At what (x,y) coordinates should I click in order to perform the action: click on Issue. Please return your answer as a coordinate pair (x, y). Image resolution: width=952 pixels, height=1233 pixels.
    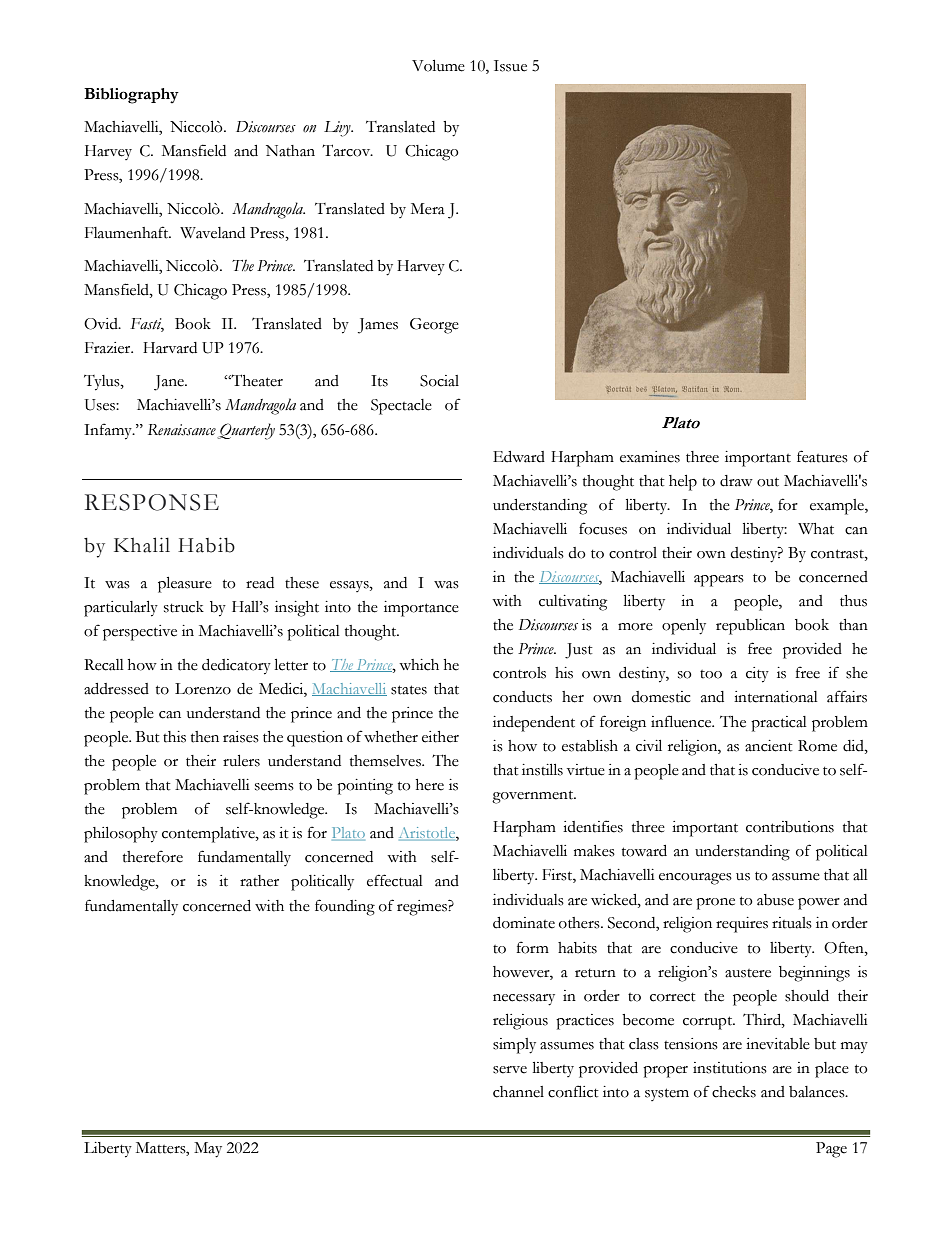
    Looking at the image, I should click on (510, 66).
